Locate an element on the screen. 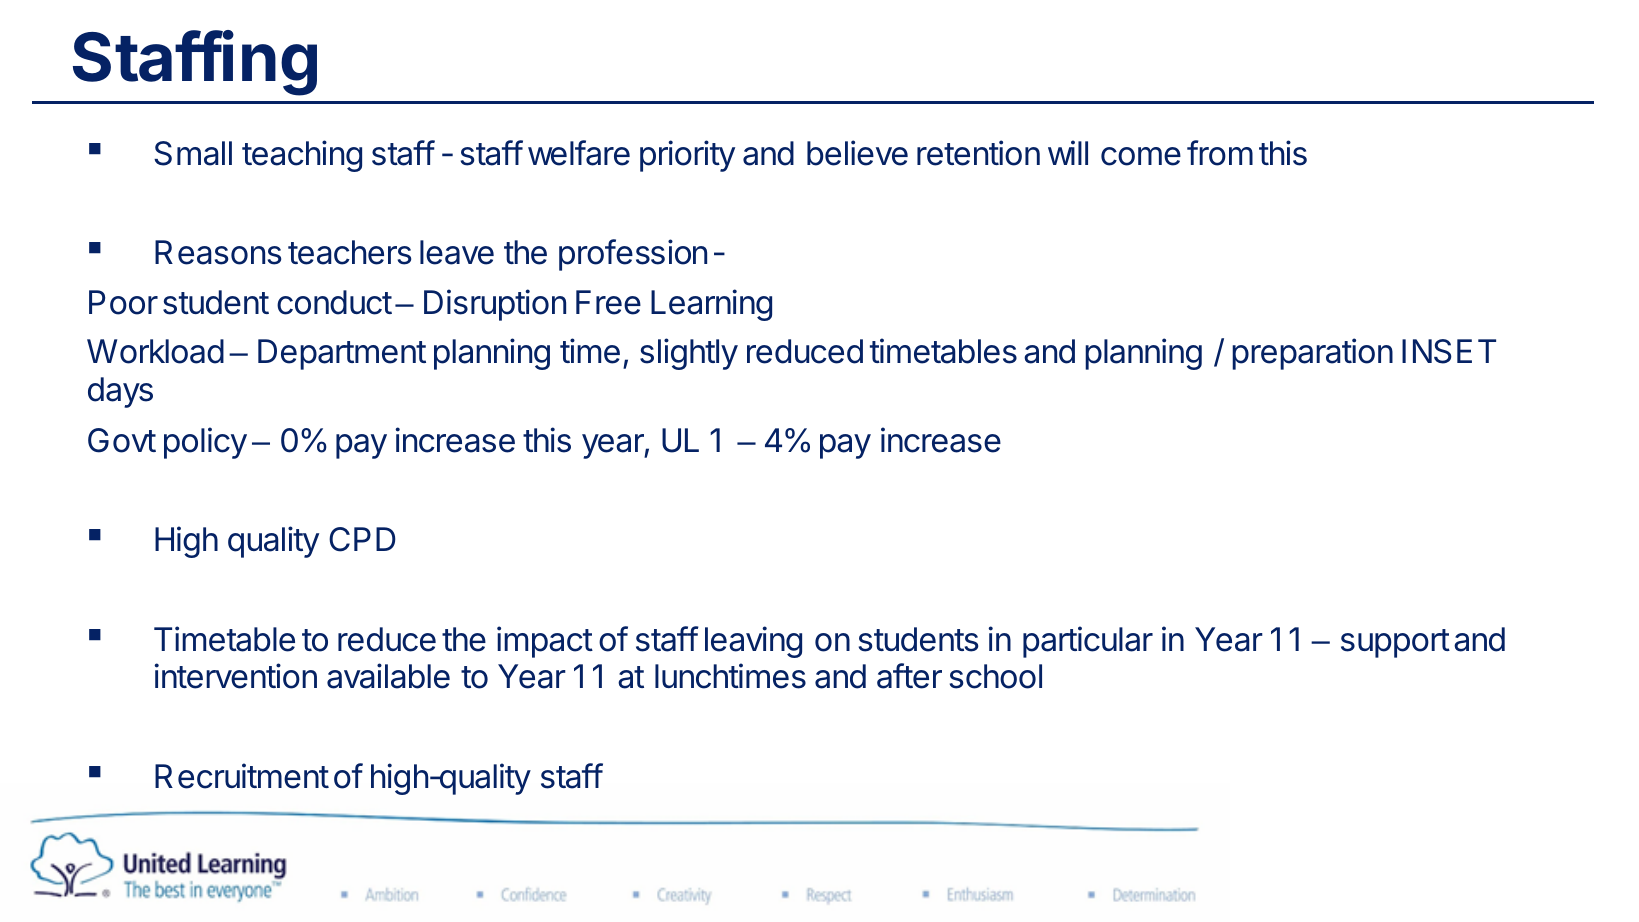 The width and height of the screenshot is (1639, 922). conduct is located at coordinates (334, 302).
